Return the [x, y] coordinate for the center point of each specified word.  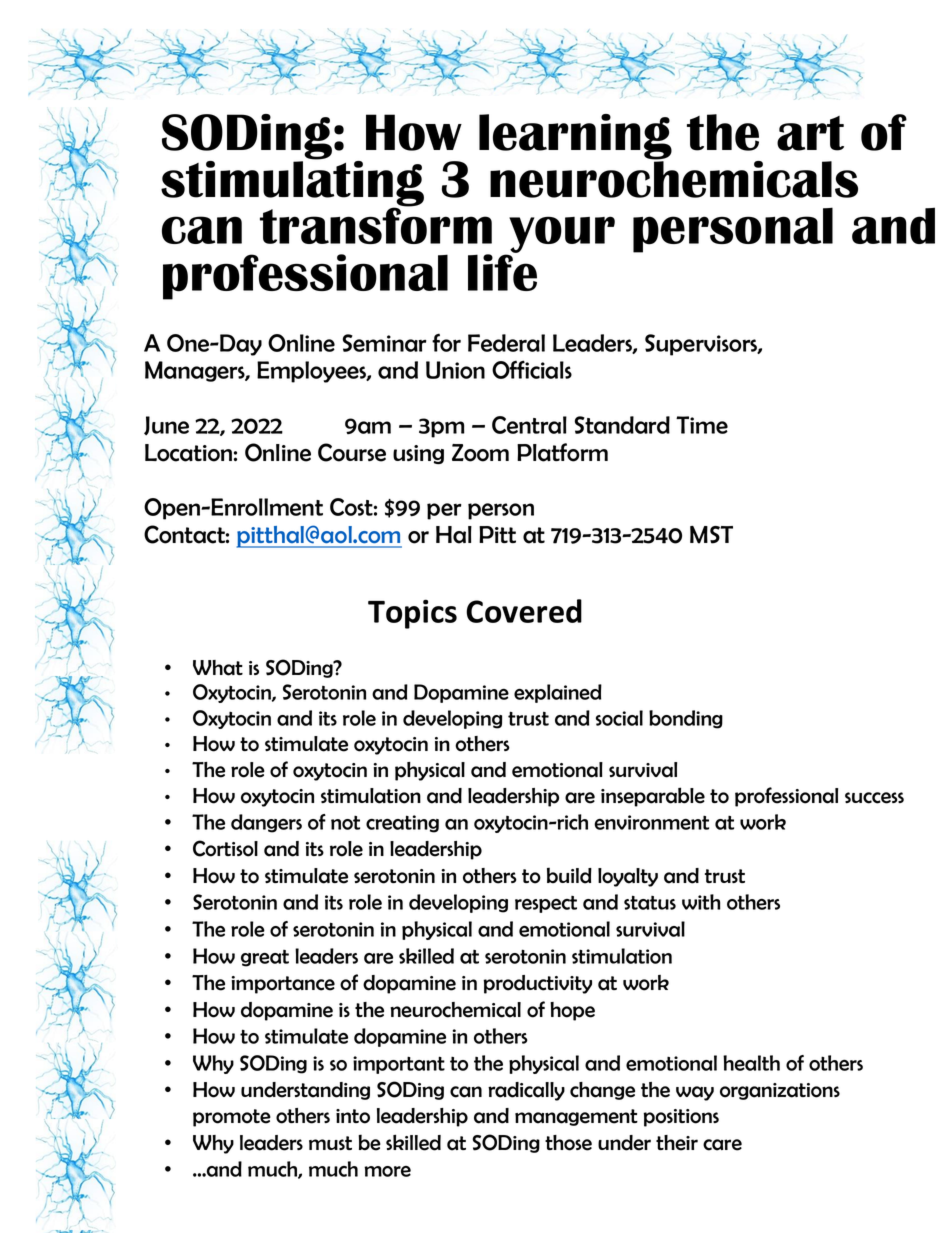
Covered [524, 611]
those [568, 1143]
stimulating [292, 184]
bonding [686, 719]
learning [575, 138]
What [218, 668]
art [810, 133]
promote [232, 1118]
